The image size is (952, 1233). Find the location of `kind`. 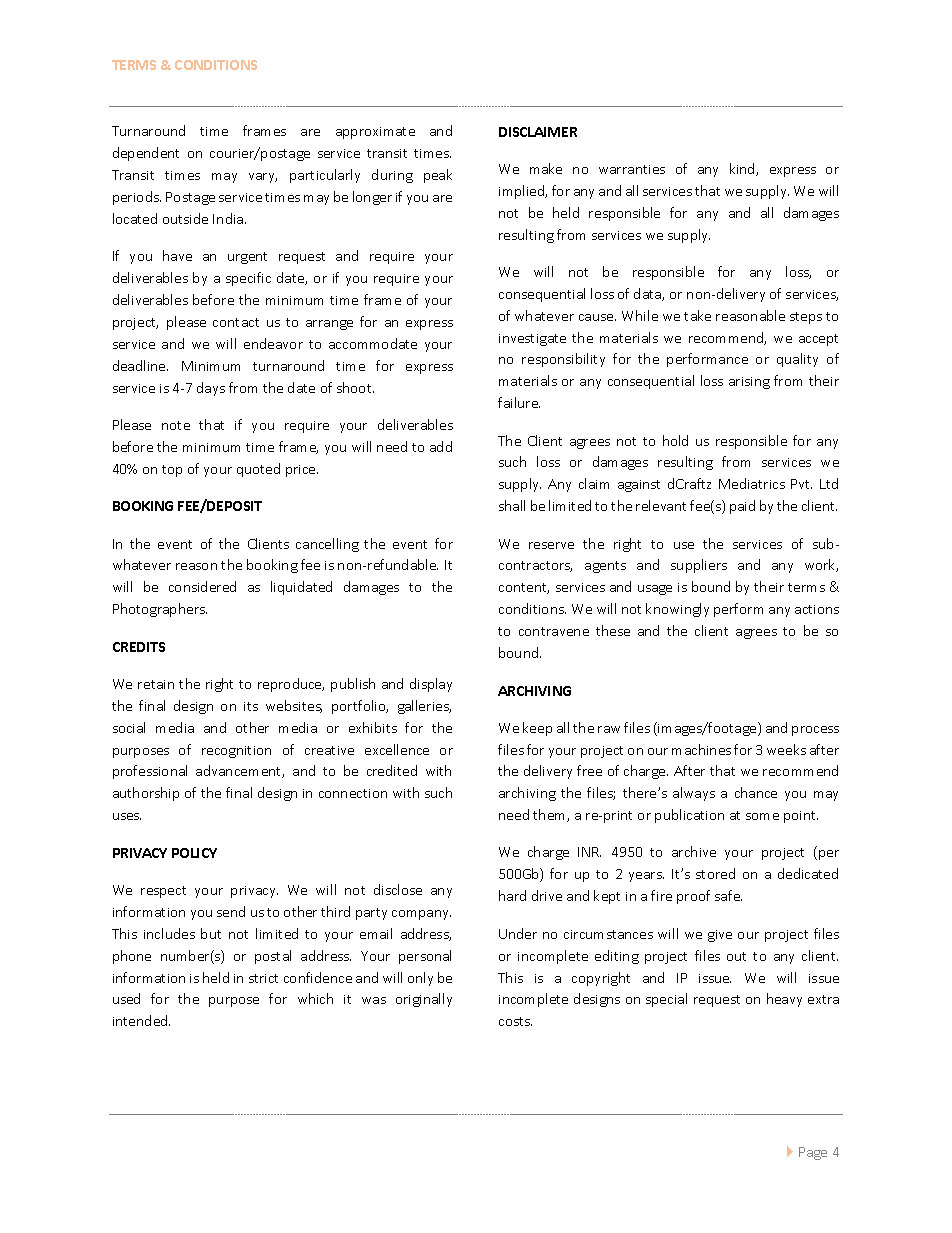

kind is located at coordinates (743, 169).
